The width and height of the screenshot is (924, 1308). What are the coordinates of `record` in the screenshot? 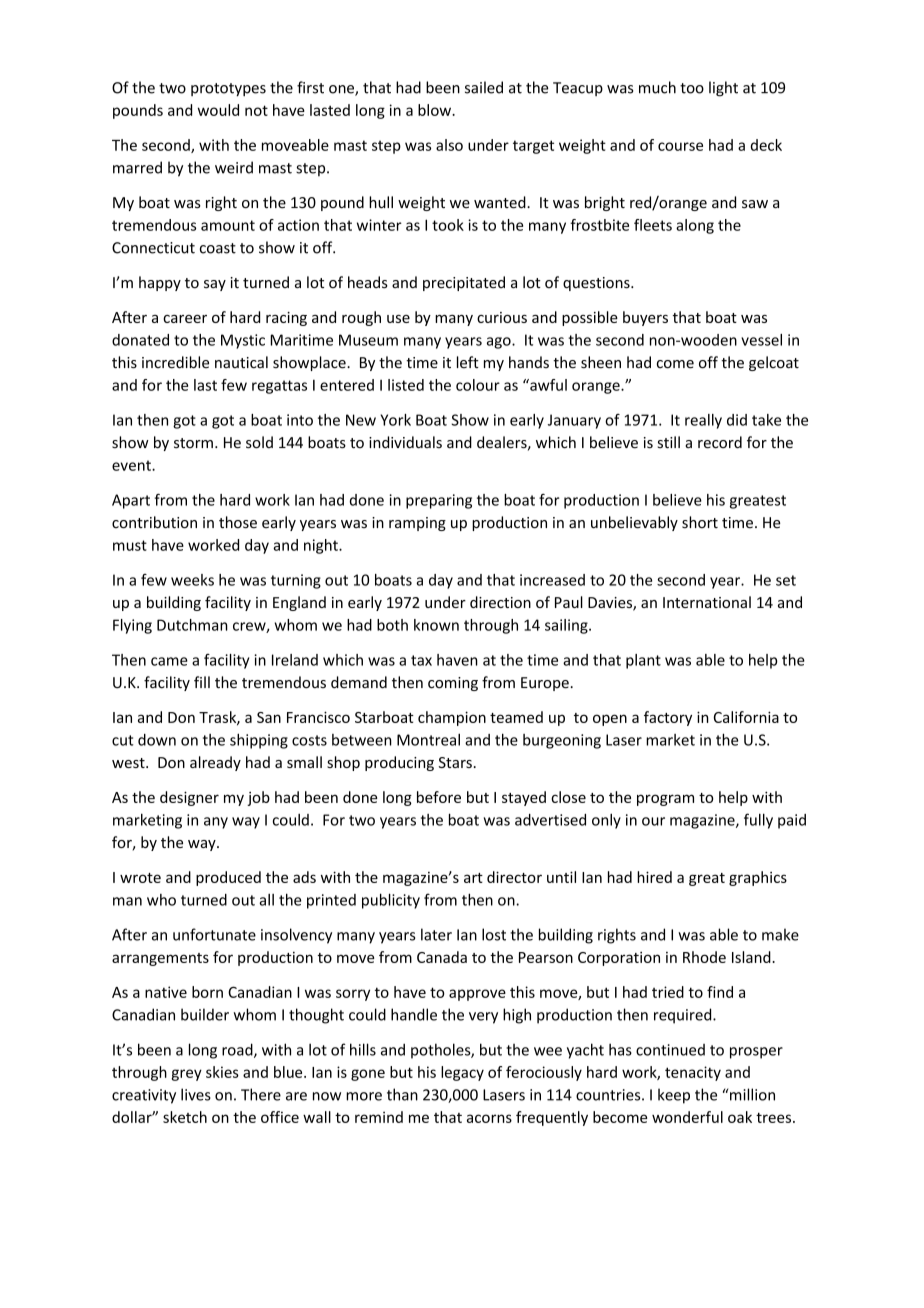 It's located at (720, 442).
